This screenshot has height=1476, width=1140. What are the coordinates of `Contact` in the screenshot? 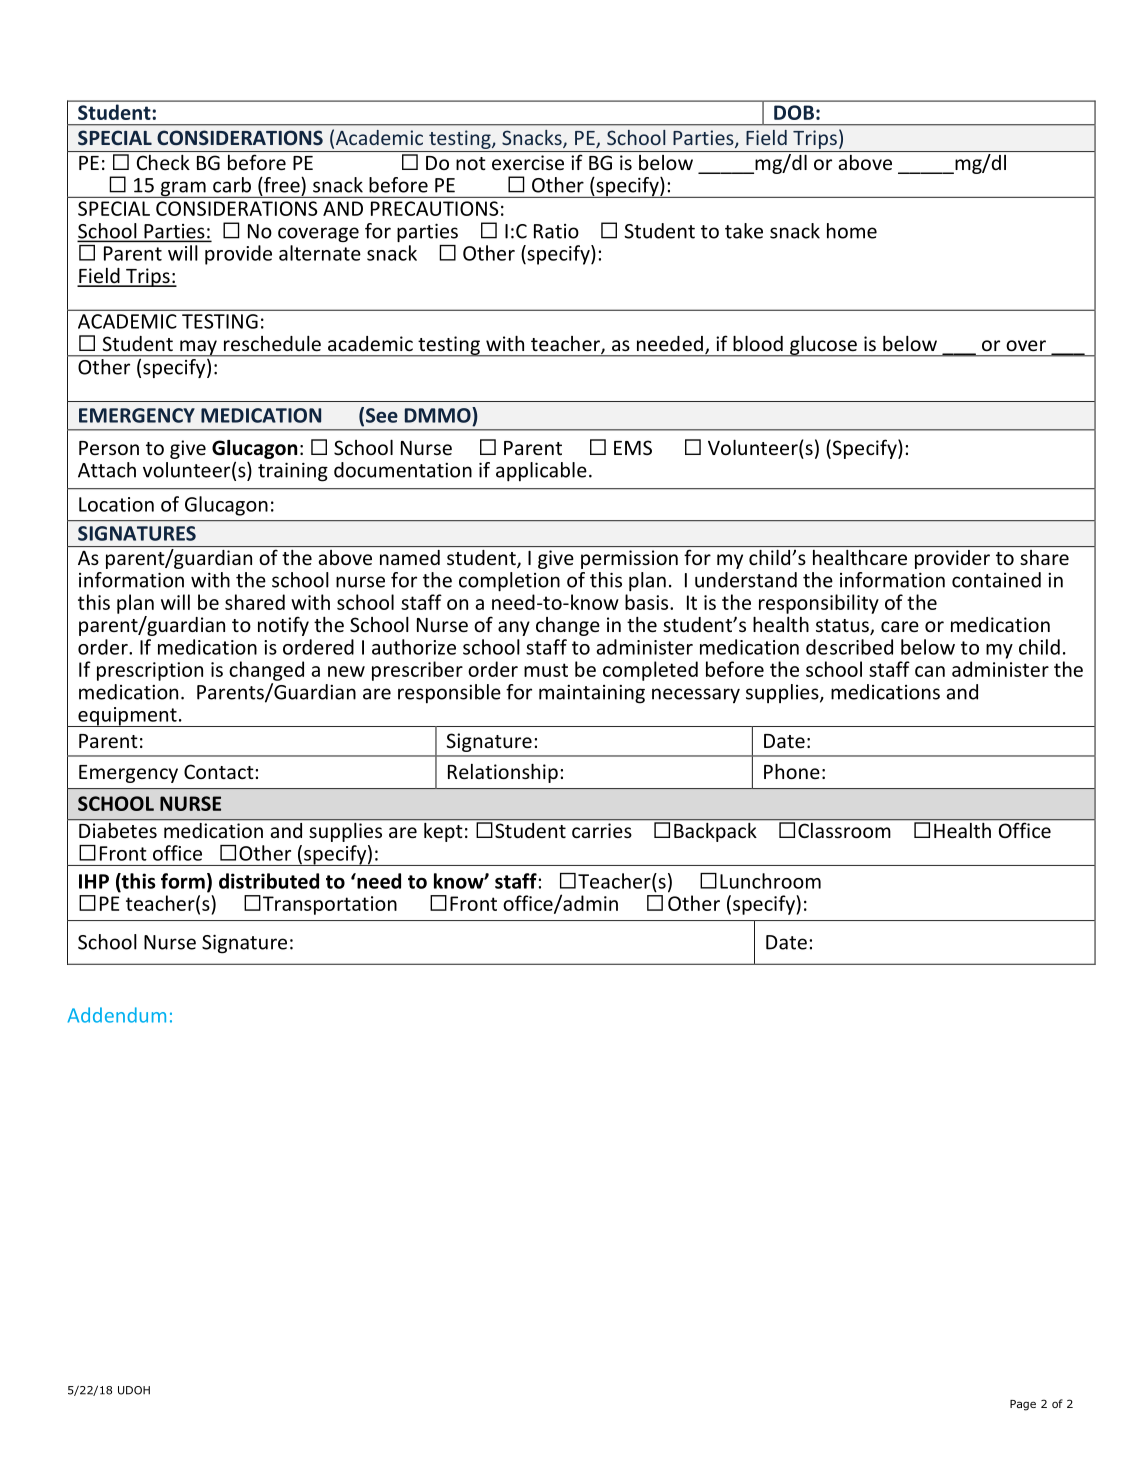 It's located at (219, 771).
